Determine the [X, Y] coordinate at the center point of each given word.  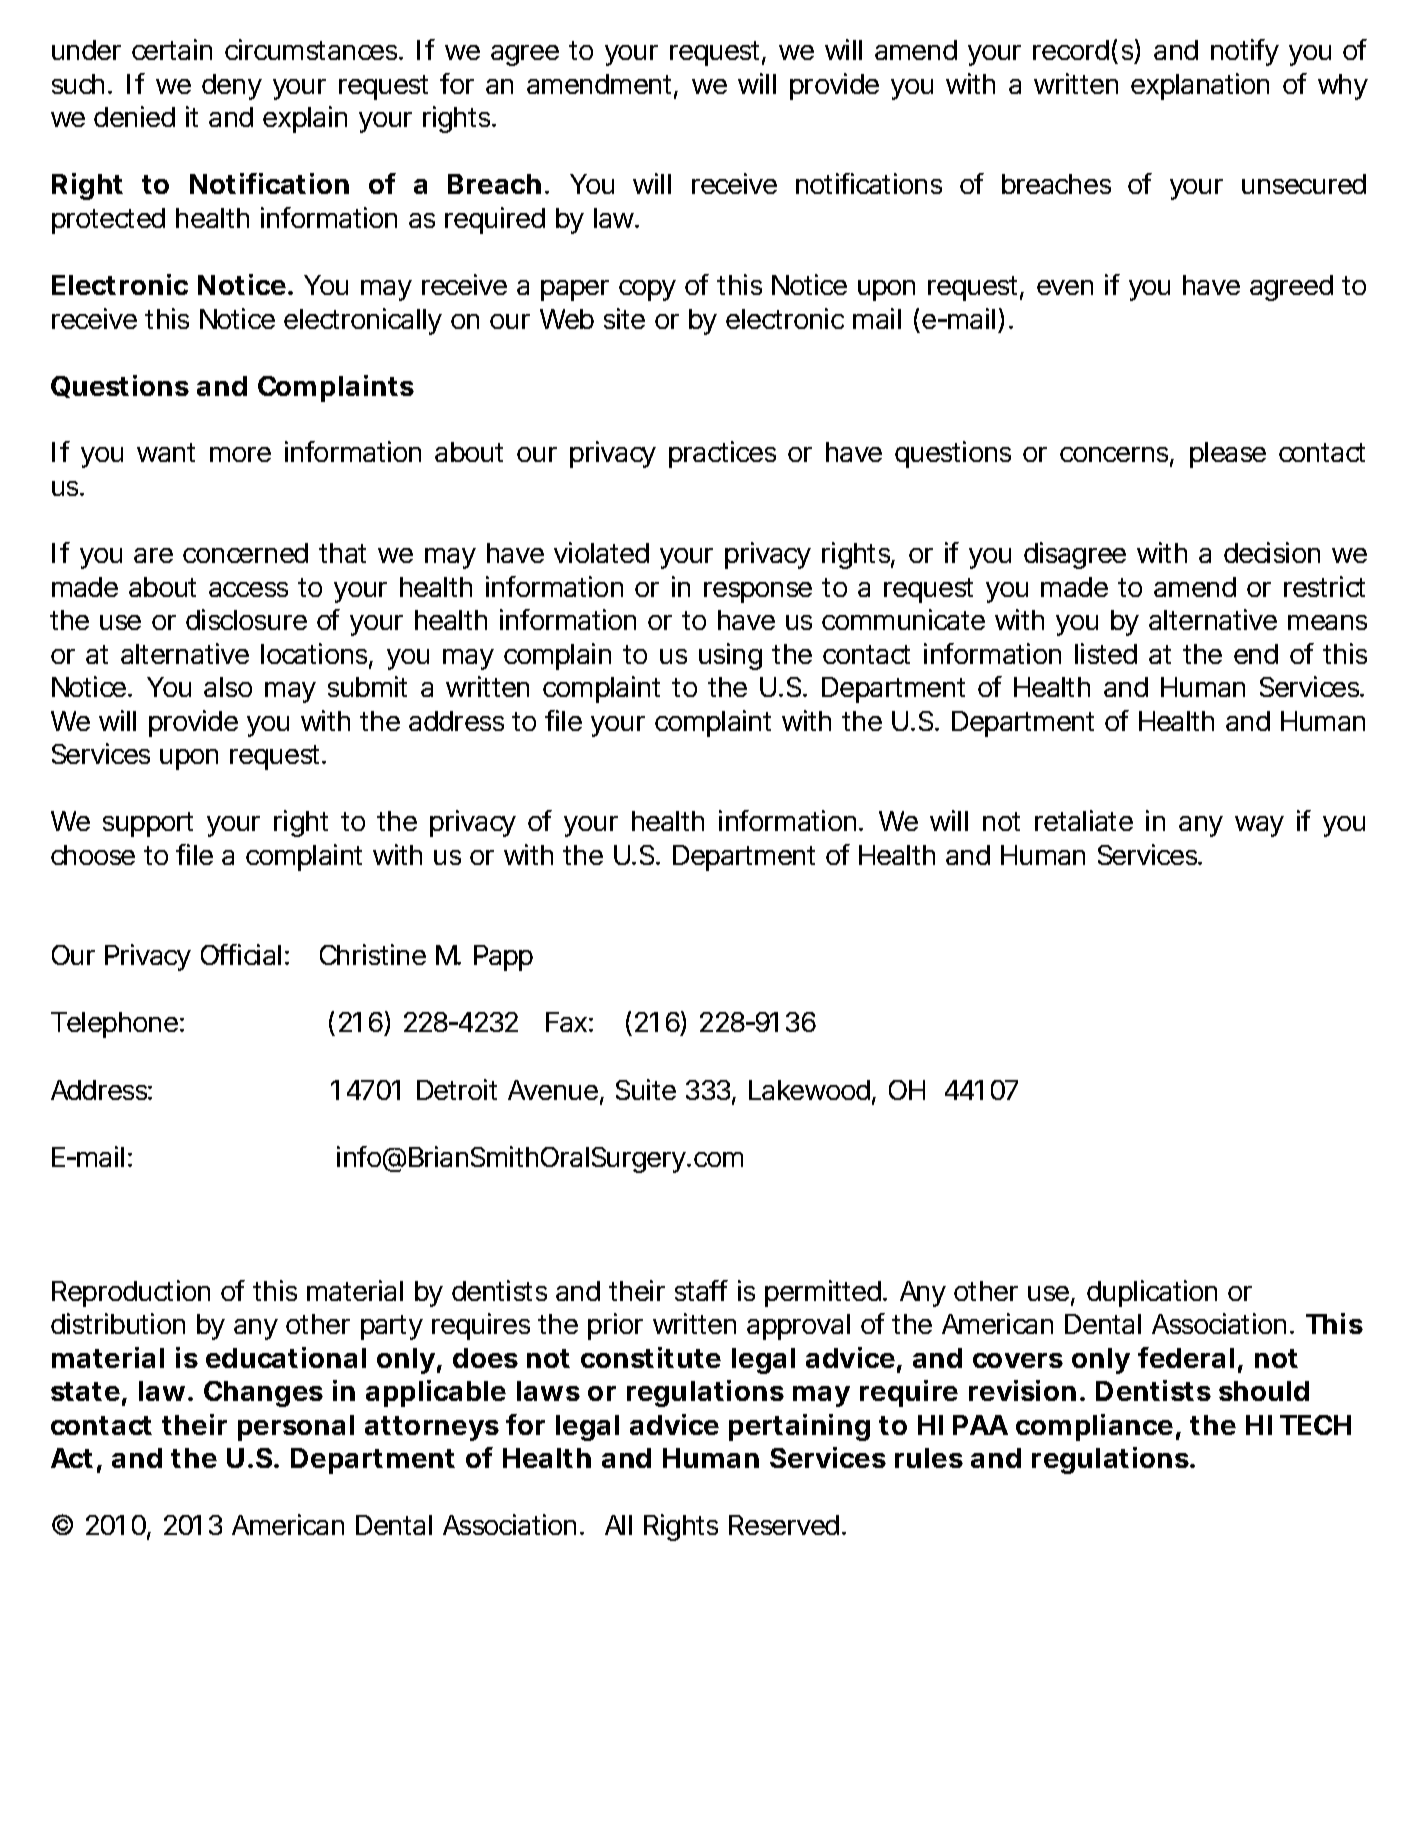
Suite [646, 1089]
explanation [1200, 86]
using [730, 656]
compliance [1094, 1427]
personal [296, 1428]
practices [722, 454]
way [1259, 826]
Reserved [786, 1525]
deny [232, 87]
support [148, 824]
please [1228, 455]
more [240, 454]
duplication [1152, 1293]
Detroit [457, 1089]
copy [647, 290]
